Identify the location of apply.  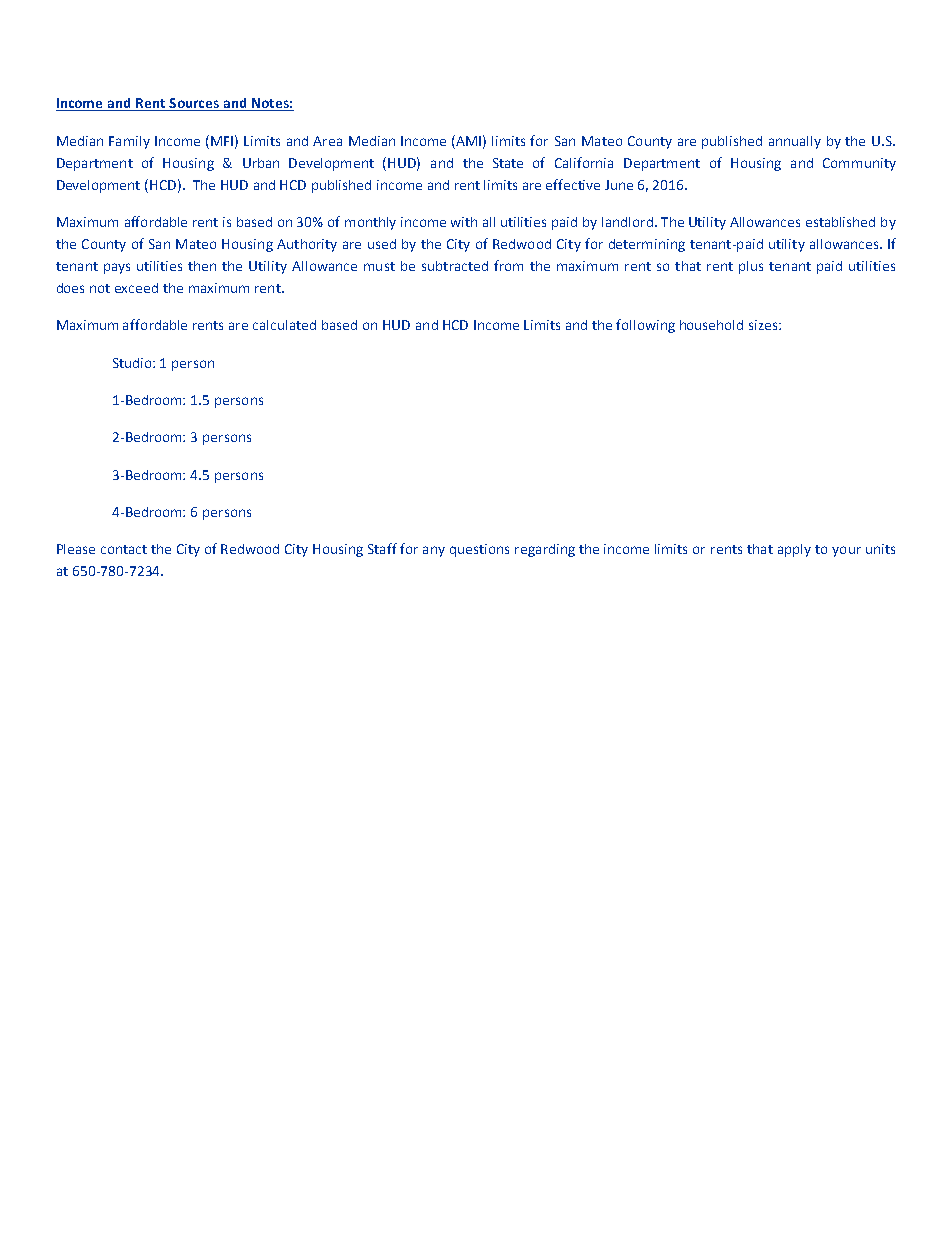
(794, 550).
